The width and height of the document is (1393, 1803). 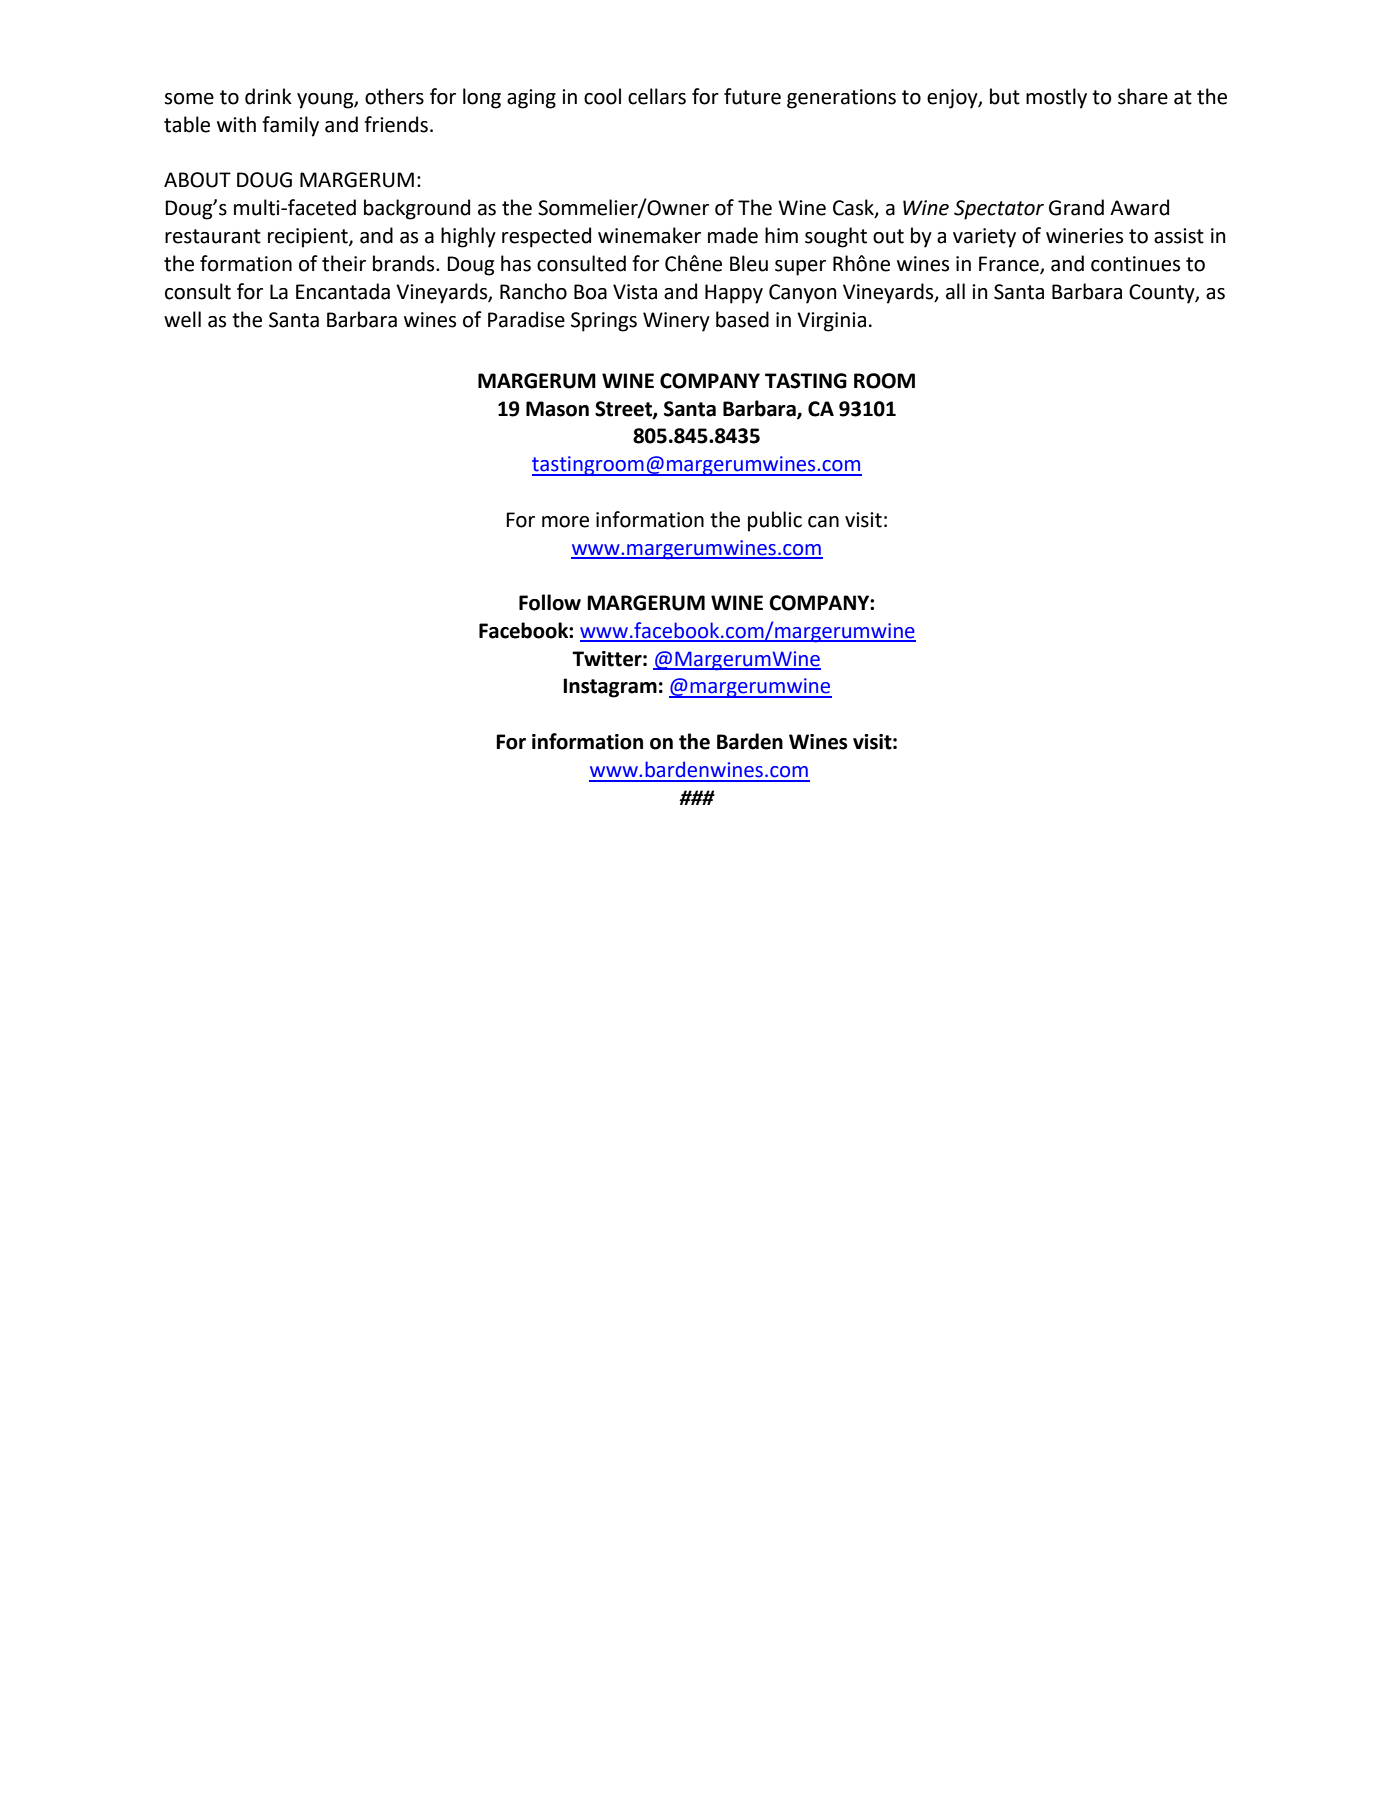 What do you see at coordinates (624, 410) in the document?
I see `Street` at bounding box center [624, 410].
